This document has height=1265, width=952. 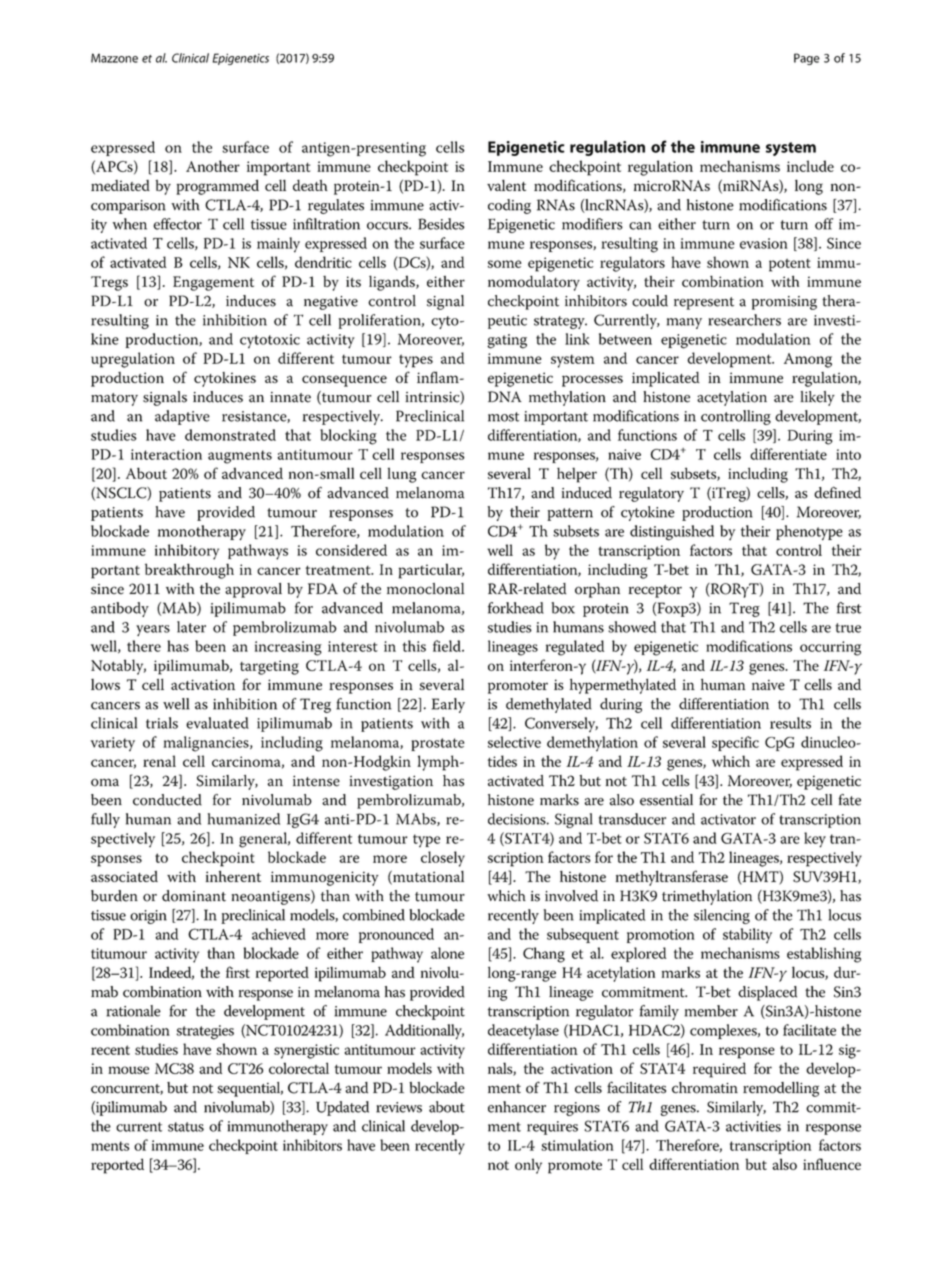 What do you see at coordinates (441, 224) in the document?
I see `Besides` at bounding box center [441, 224].
